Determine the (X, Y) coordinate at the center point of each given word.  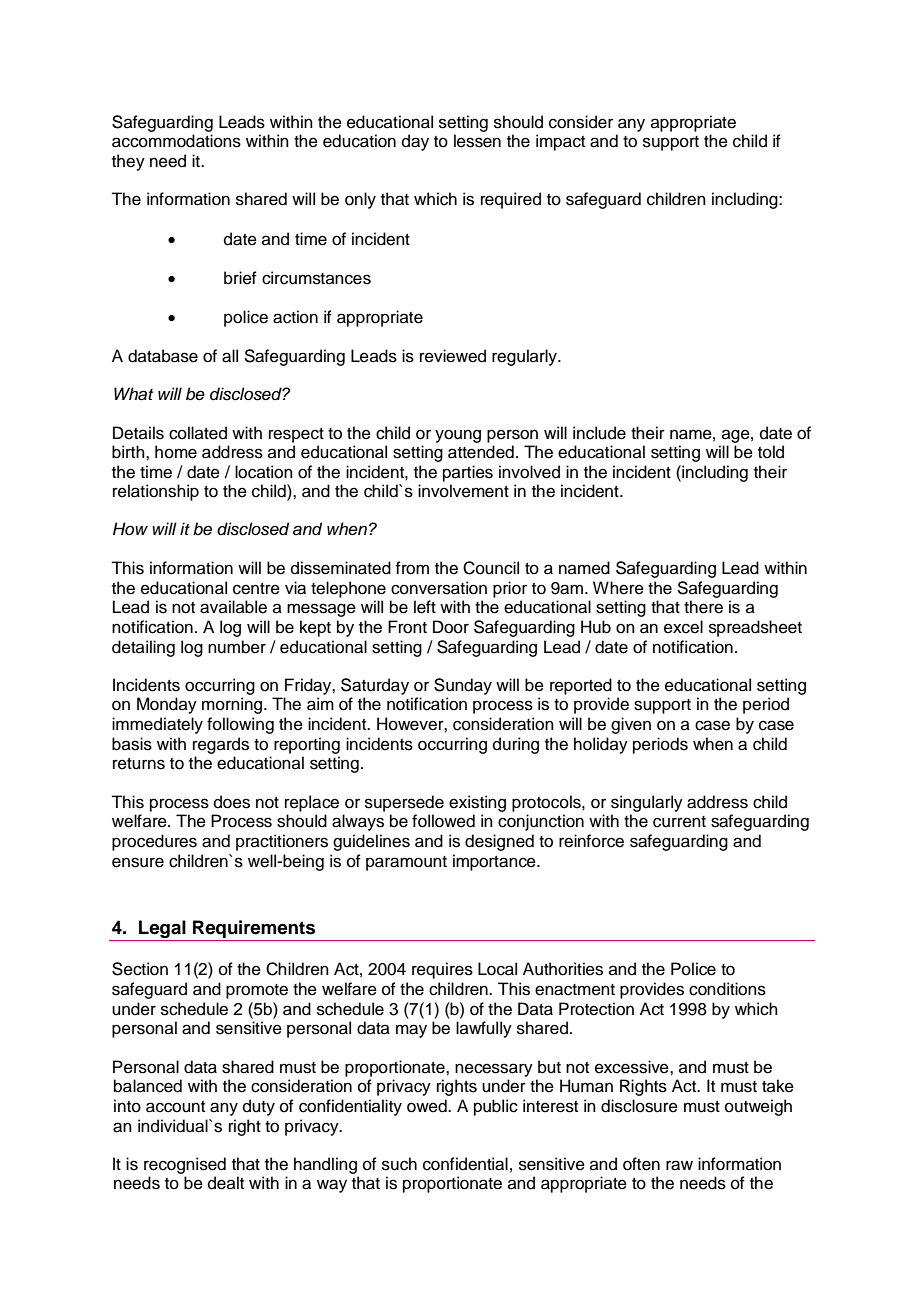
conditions (727, 989)
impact (560, 142)
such (399, 1164)
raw (679, 1165)
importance (495, 862)
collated (198, 433)
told (771, 452)
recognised (185, 1165)
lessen (477, 141)
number (237, 647)
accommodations (176, 141)
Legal (162, 930)
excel (683, 627)
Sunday (463, 686)
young (458, 436)
